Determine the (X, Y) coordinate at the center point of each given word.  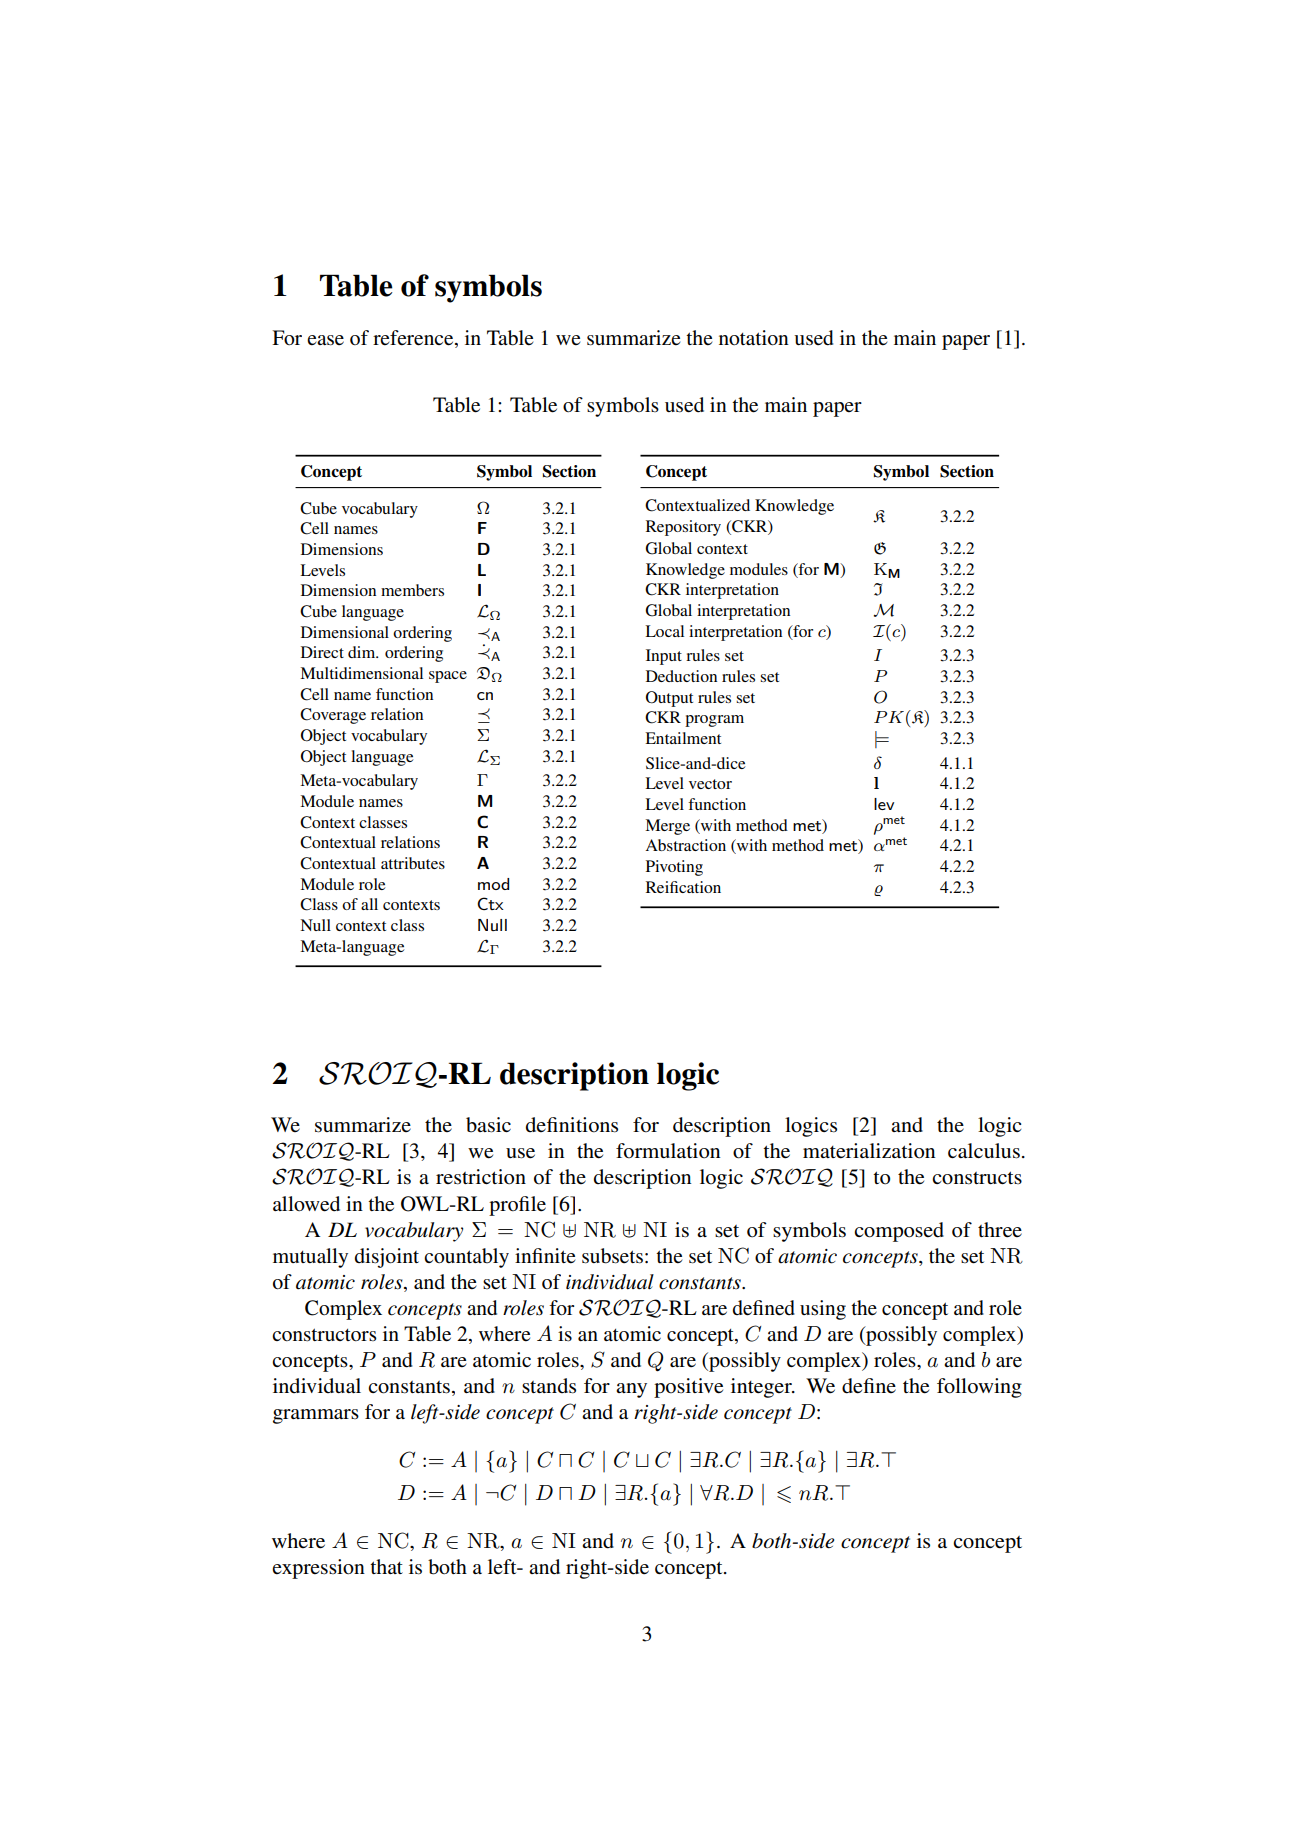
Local (664, 631)
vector (710, 784)
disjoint (387, 1258)
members (412, 590)
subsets (612, 1256)
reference (414, 339)
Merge (667, 827)
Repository (683, 528)
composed (899, 1232)
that (386, 1566)
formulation (668, 1151)
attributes (413, 863)
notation (754, 338)
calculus (984, 1151)
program (714, 721)
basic (488, 1125)
